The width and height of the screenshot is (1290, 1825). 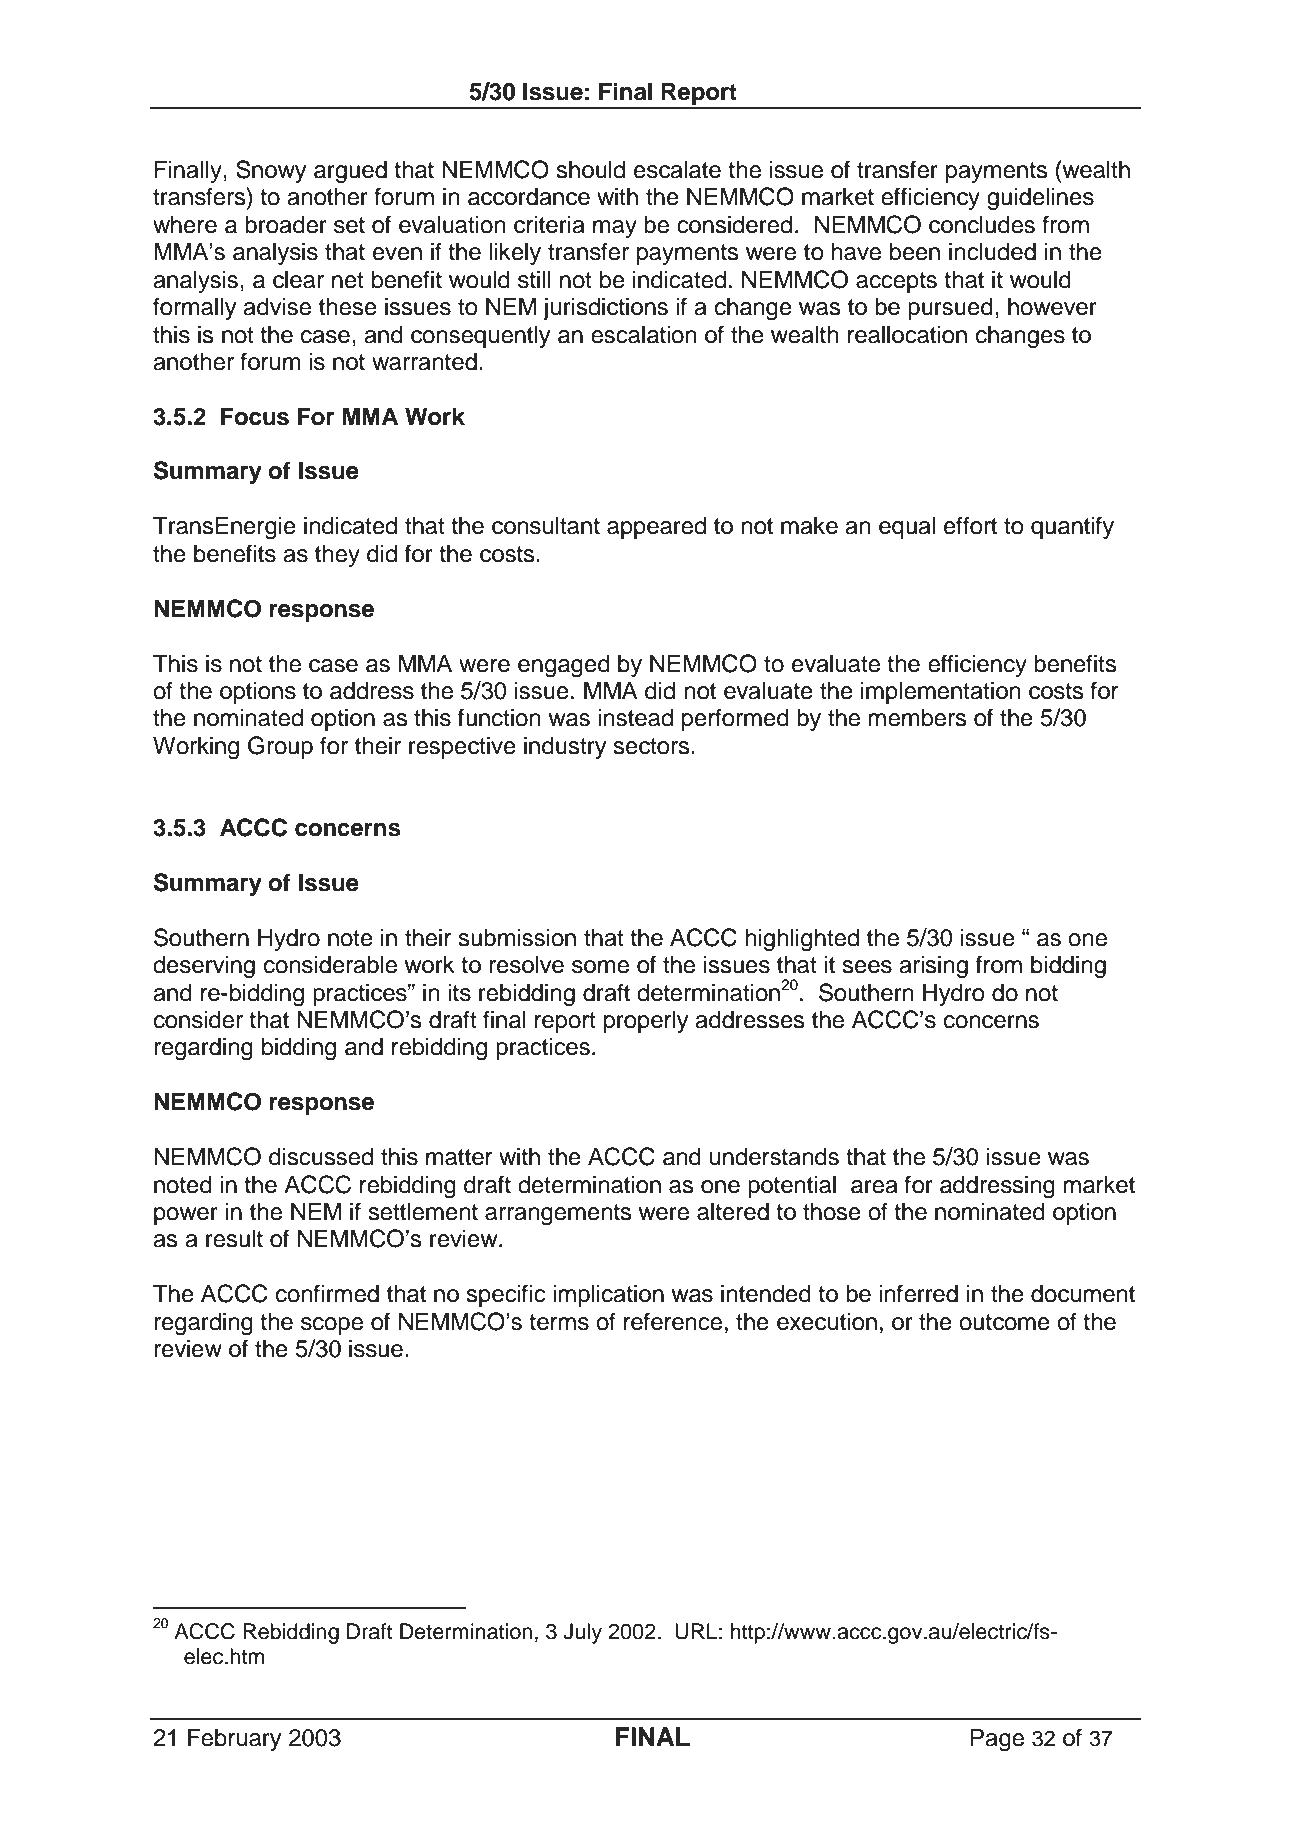 What do you see at coordinates (321, 1156) in the screenshot?
I see `discussed` at bounding box center [321, 1156].
